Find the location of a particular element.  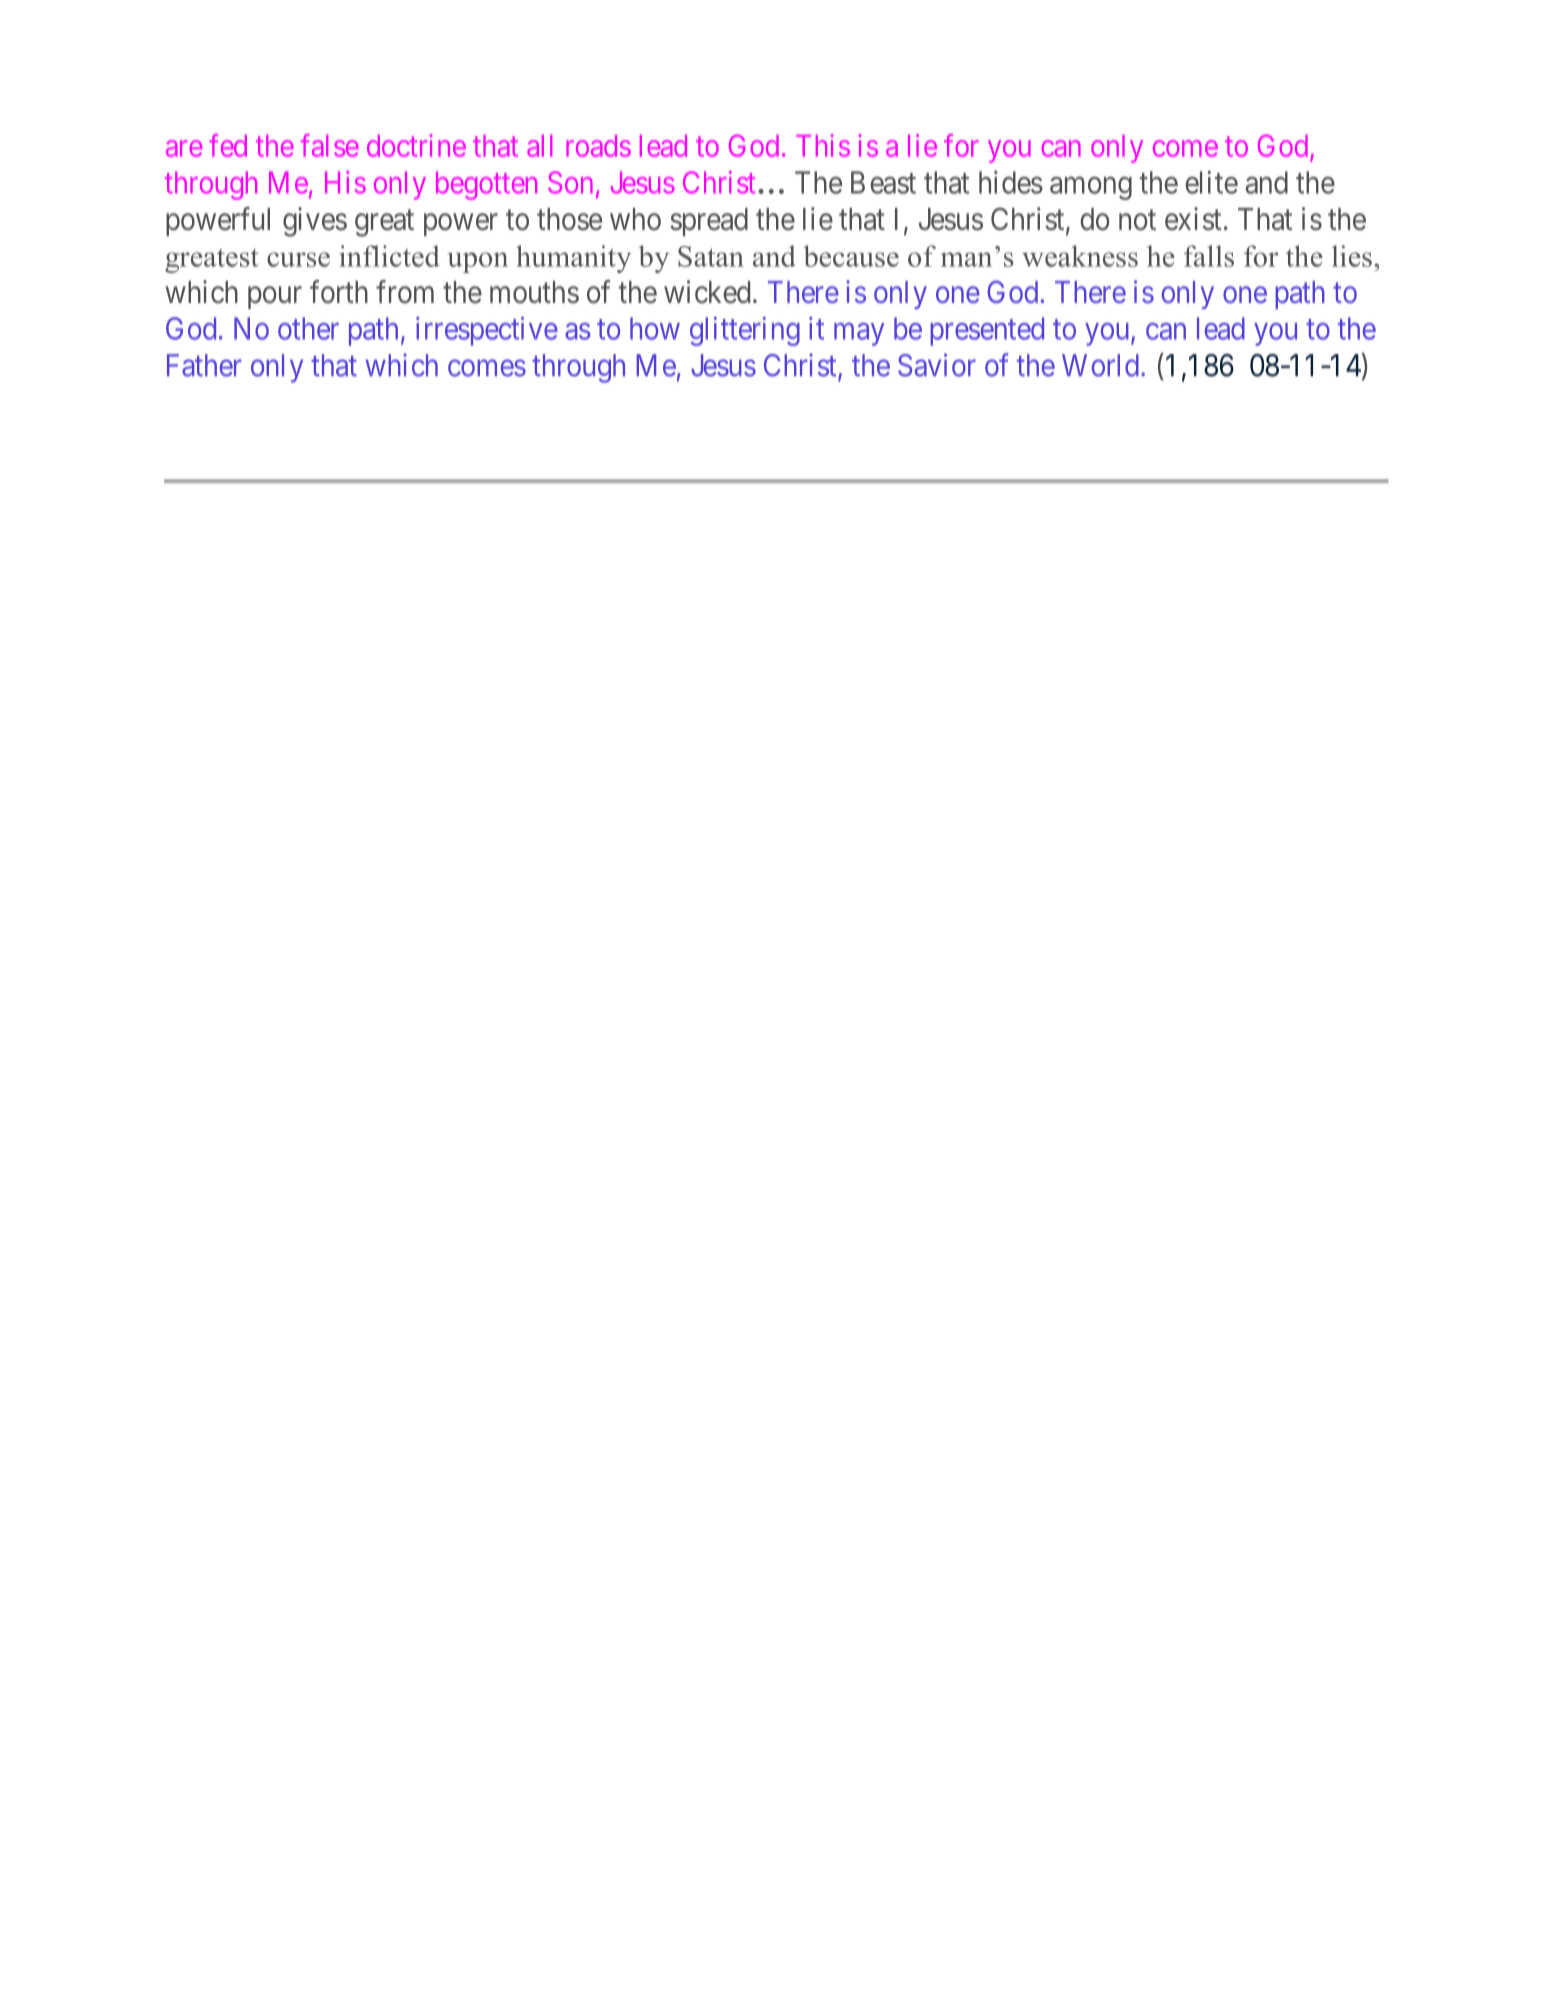

presented is located at coordinates (987, 331).
